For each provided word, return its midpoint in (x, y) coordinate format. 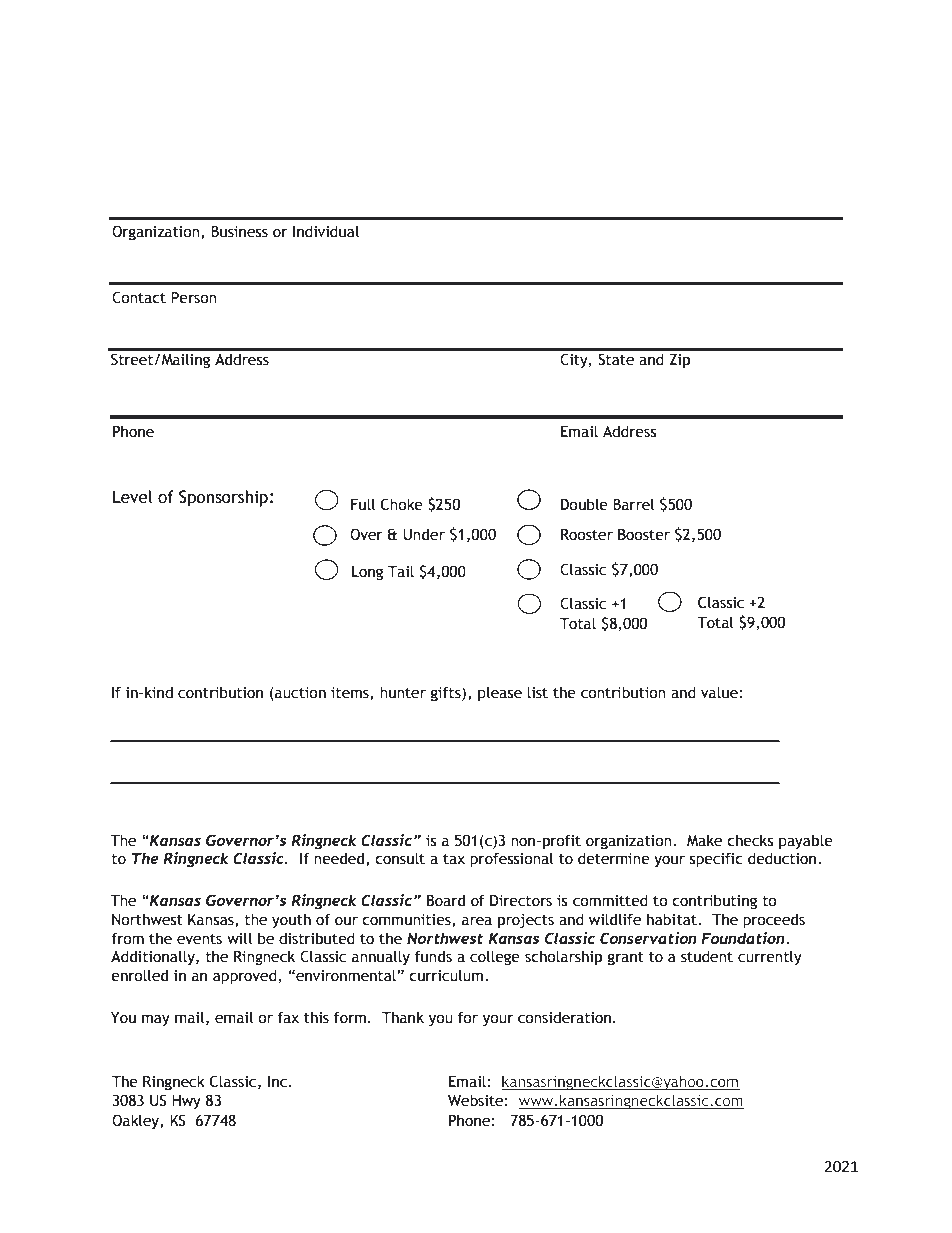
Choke (402, 504)
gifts (447, 693)
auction (299, 694)
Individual (326, 231)
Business (239, 232)
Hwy (186, 1102)
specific (716, 859)
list (537, 692)
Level (132, 497)
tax (454, 859)
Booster (644, 535)
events (199, 939)
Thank (403, 1017)
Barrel (633, 504)
